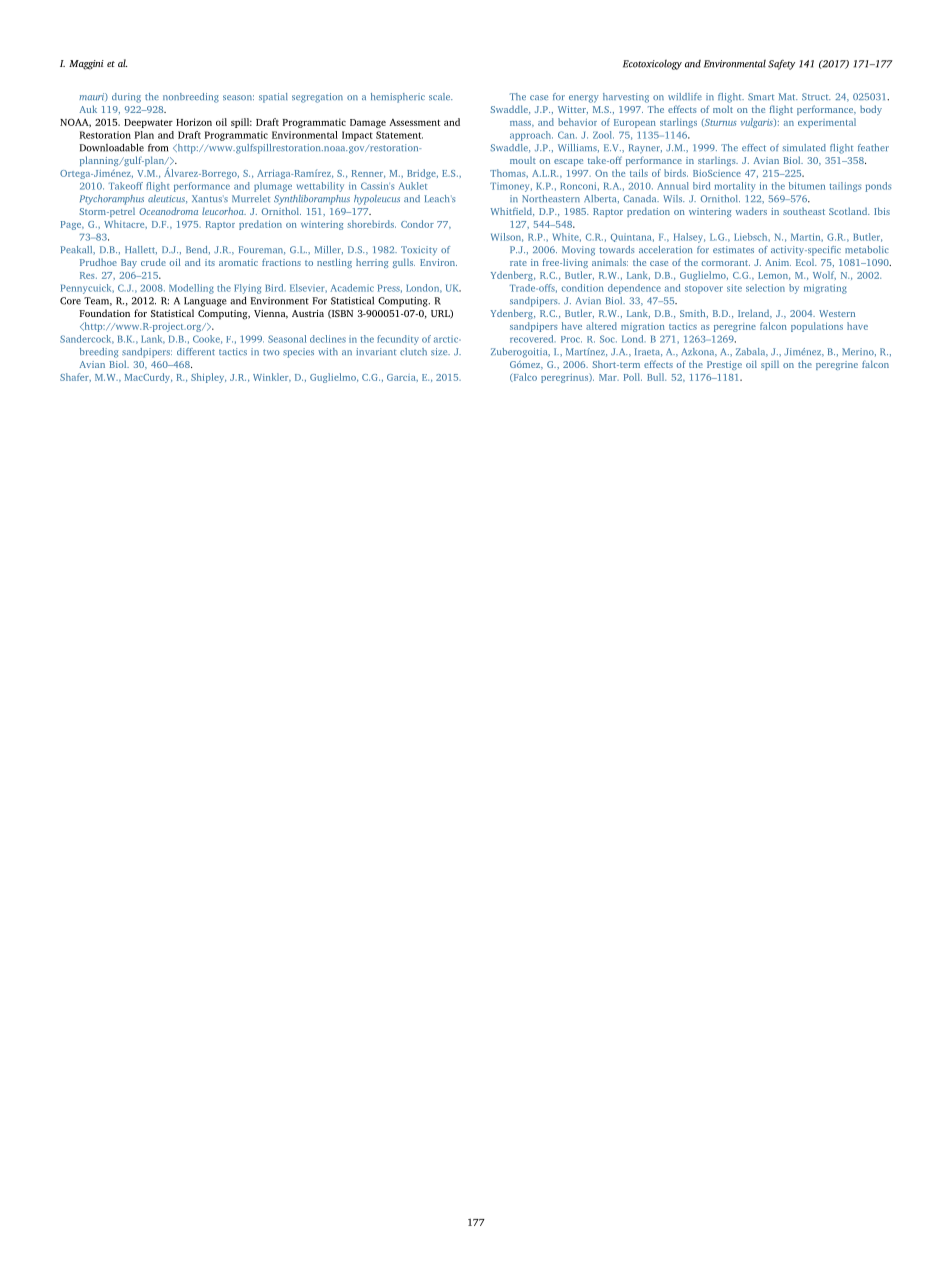 The image size is (952, 1270). Describe the element at coordinates (191, 289) in the image. I see `Modelling` at that location.
